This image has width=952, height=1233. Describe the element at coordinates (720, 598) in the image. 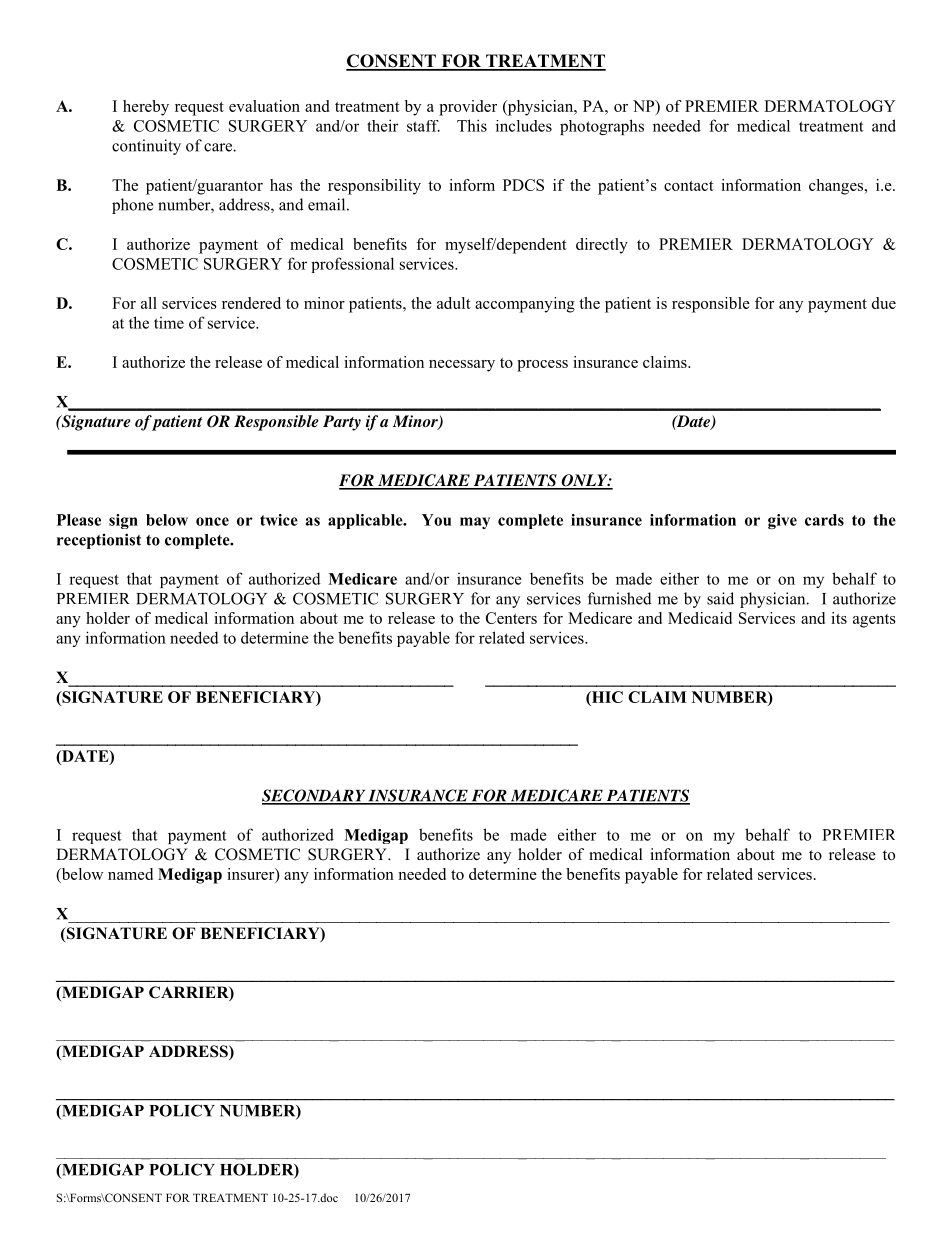

I see `said` at that location.
